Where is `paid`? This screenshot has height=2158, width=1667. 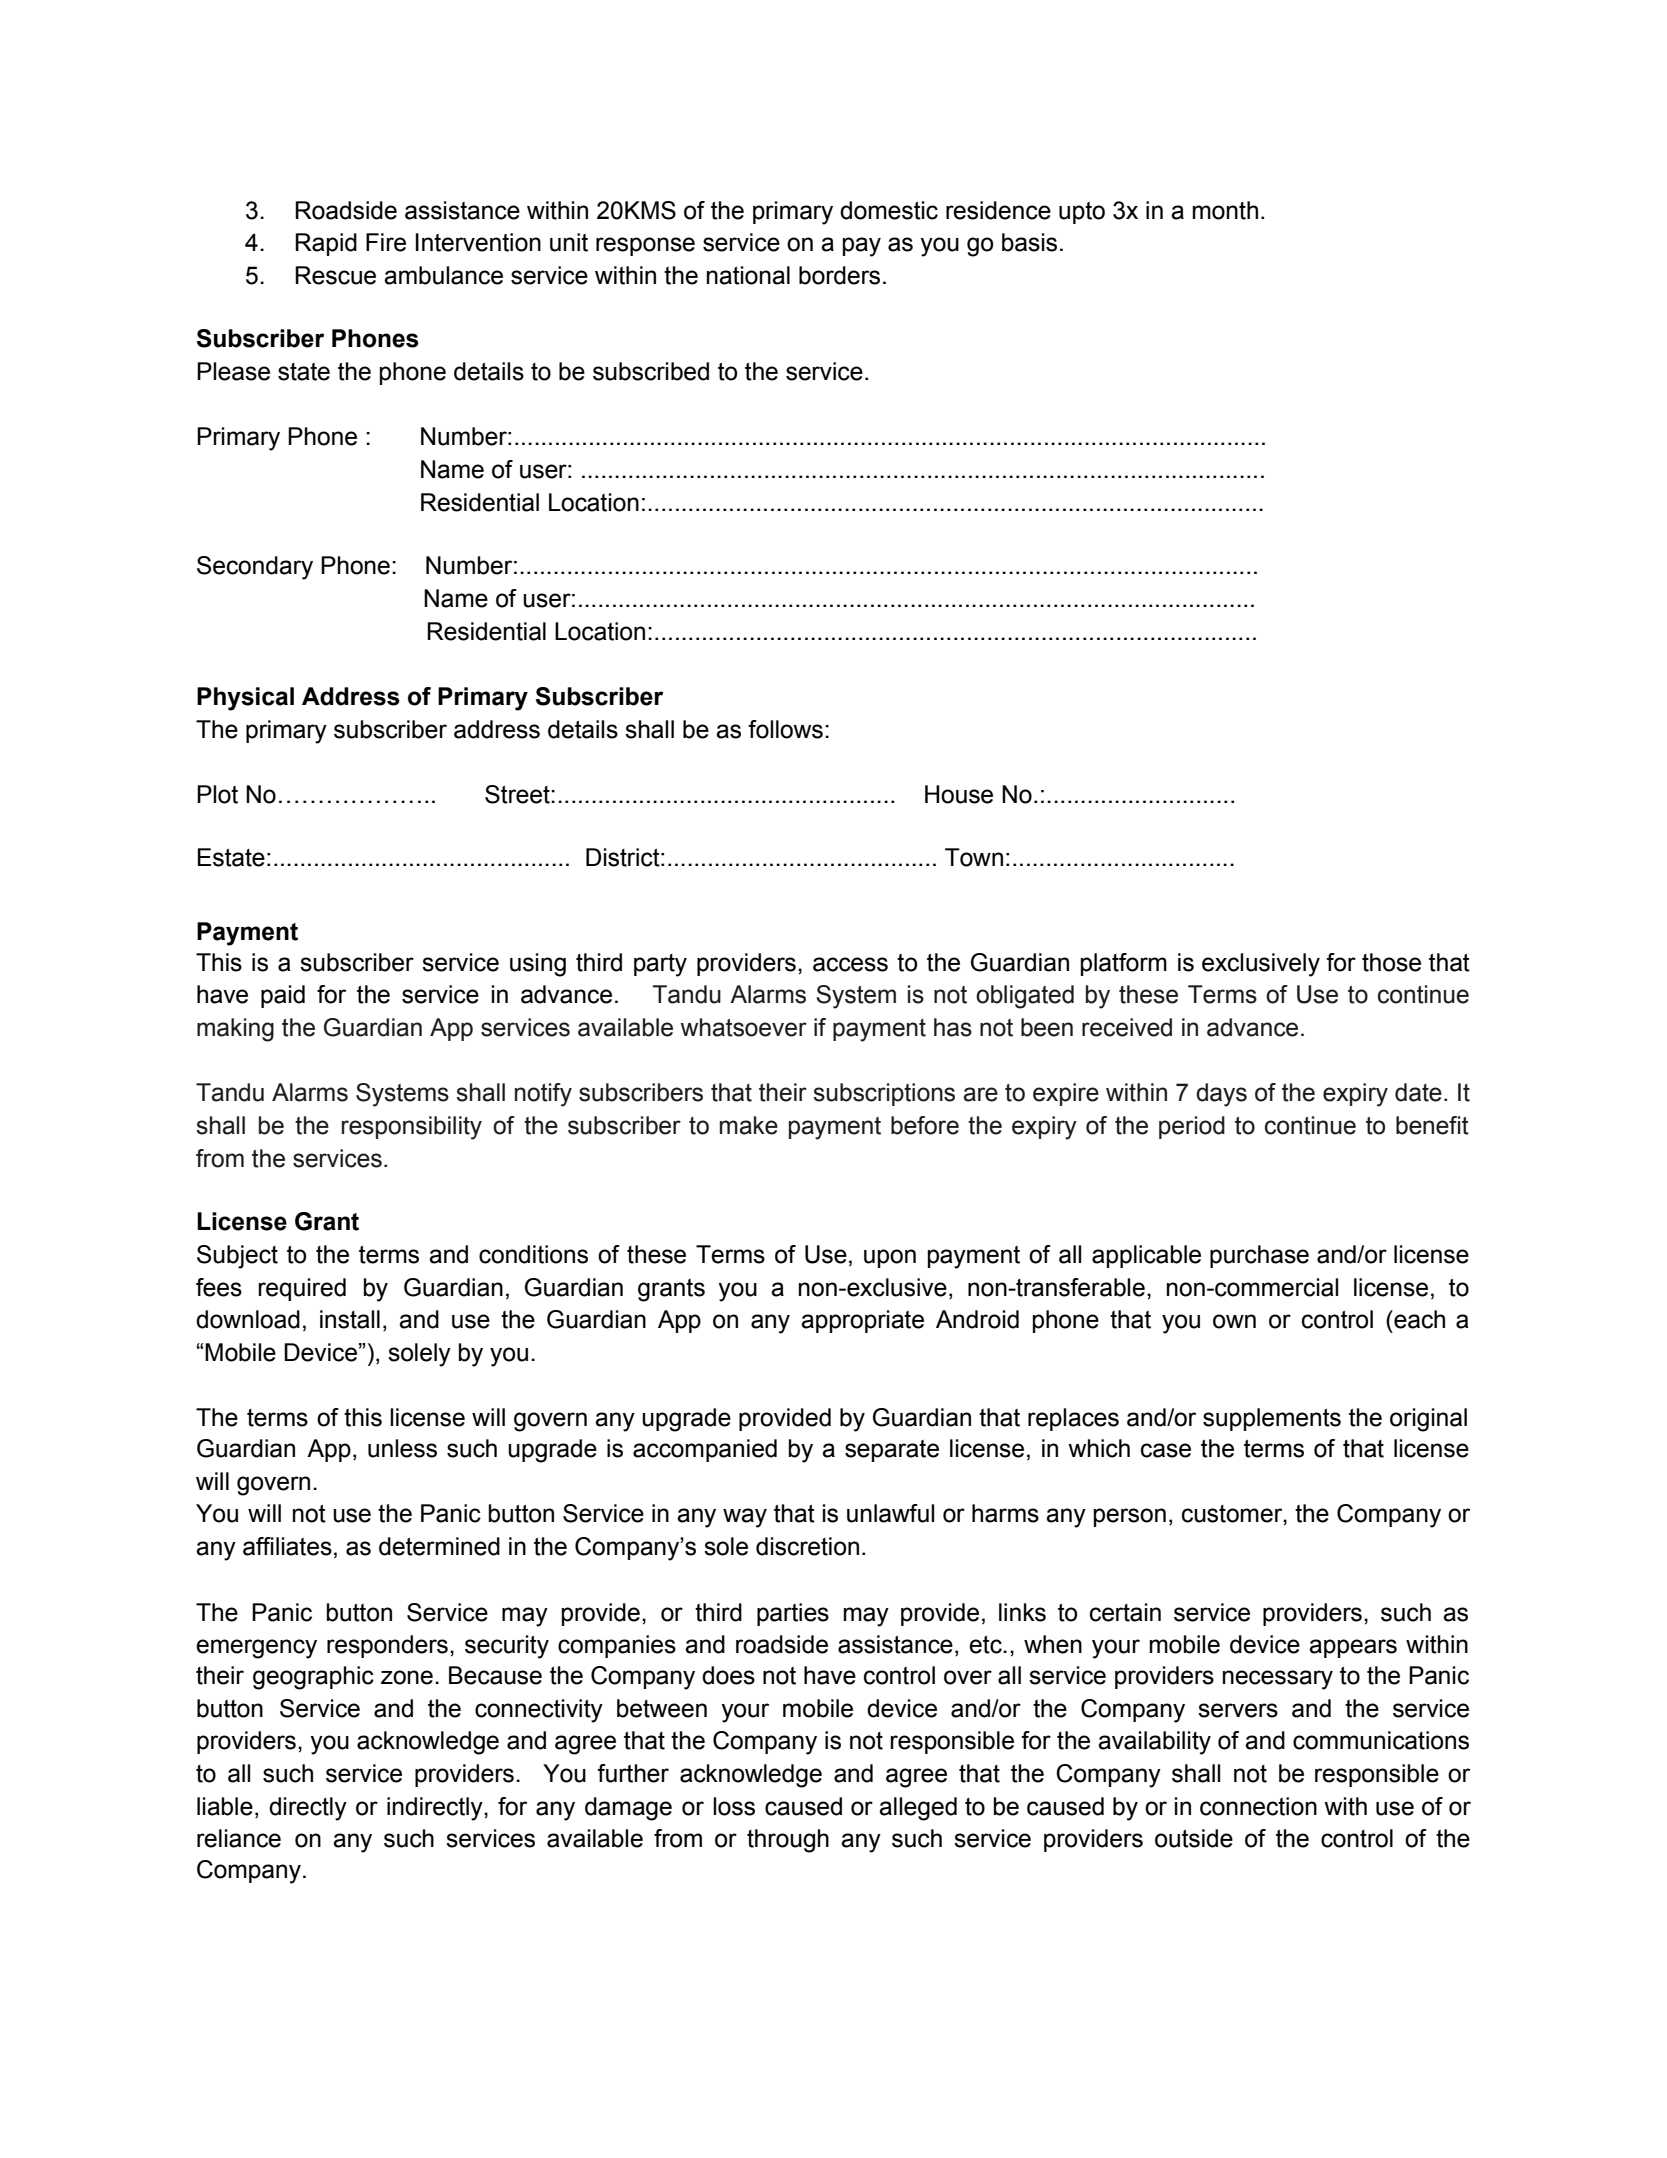
paid is located at coordinates (283, 996).
